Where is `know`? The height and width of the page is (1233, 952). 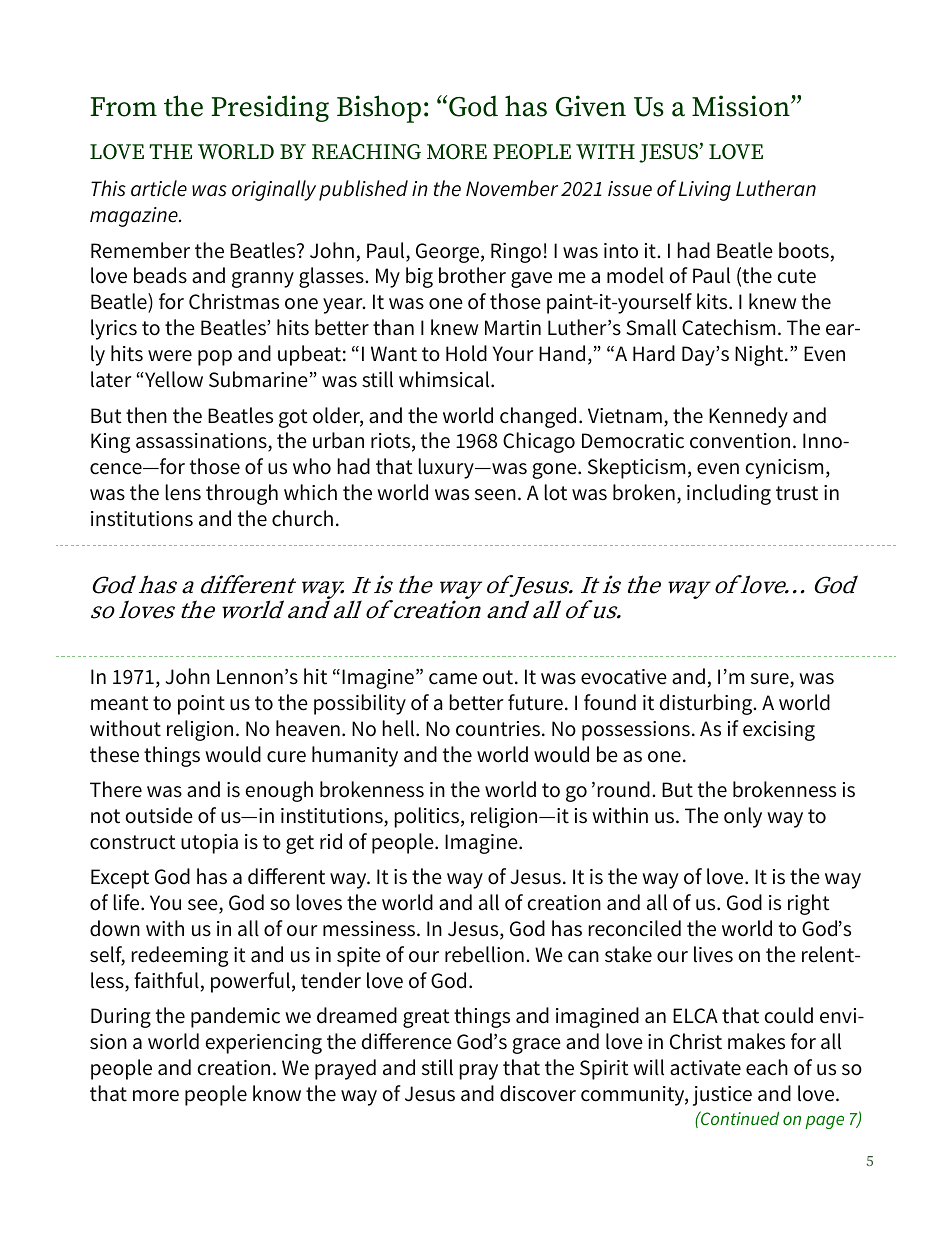 know is located at coordinates (277, 1093).
